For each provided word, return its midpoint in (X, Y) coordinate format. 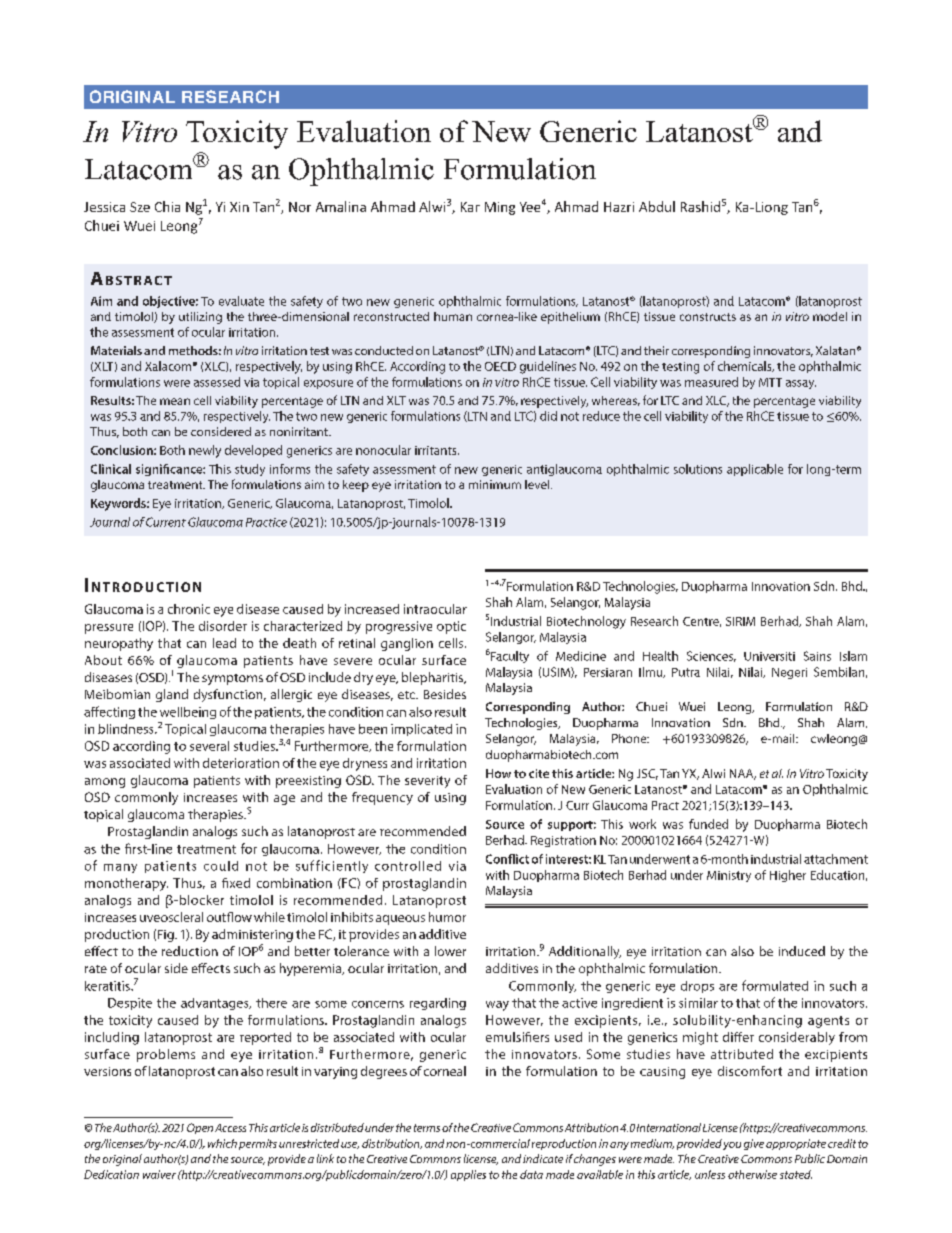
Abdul (657, 206)
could (221, 866)
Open (200, 1128)
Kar (470, 207)
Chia (167, 206)
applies (468, 1175)
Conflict (507, 859)
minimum (495, 484)
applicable (755, 470)
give (754, 1144)
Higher (788, 876)
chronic (189, 609)
